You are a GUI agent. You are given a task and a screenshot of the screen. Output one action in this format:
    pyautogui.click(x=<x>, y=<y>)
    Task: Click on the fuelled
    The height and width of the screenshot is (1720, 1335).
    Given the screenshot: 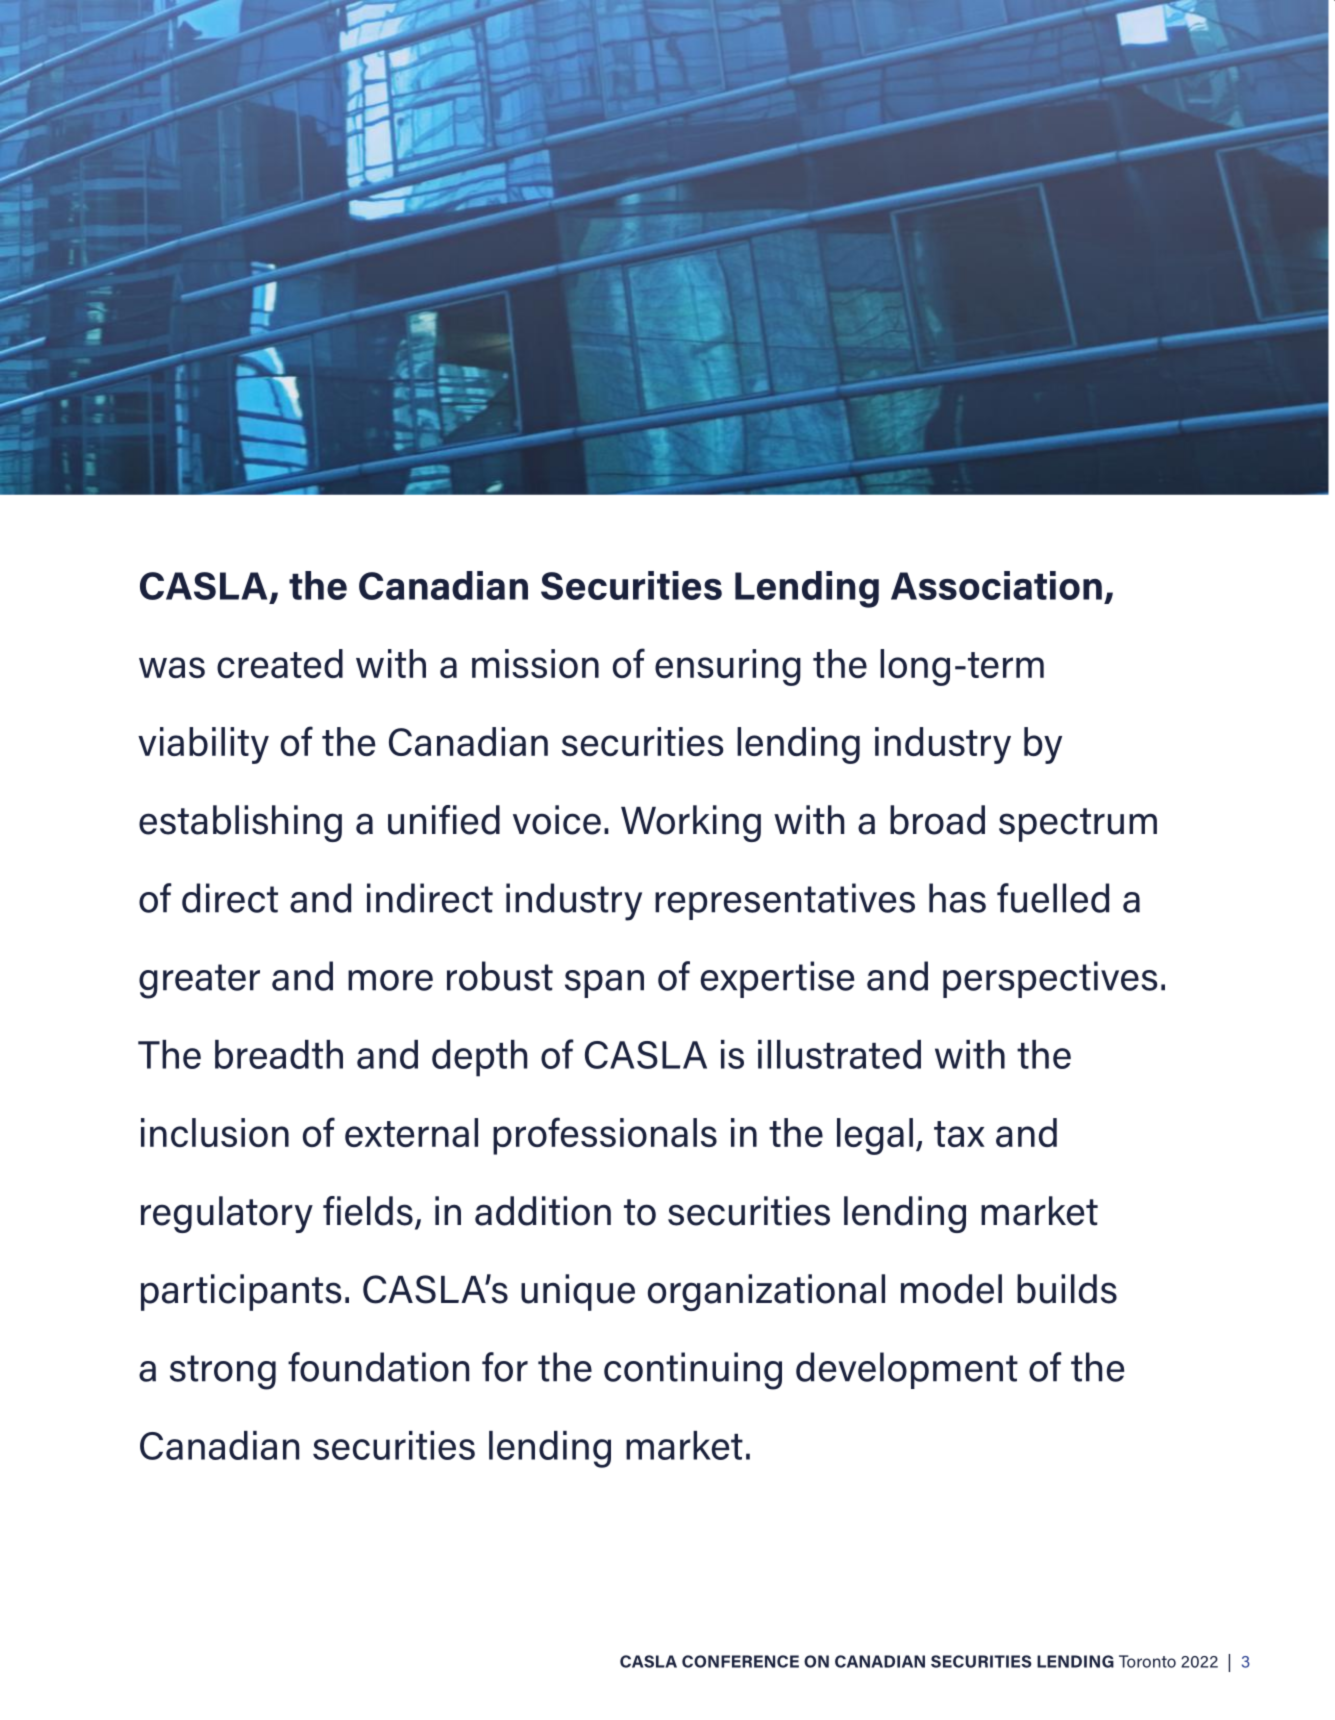 What is the action you would take?
    pyautogui.click(x=1053, y=898)
